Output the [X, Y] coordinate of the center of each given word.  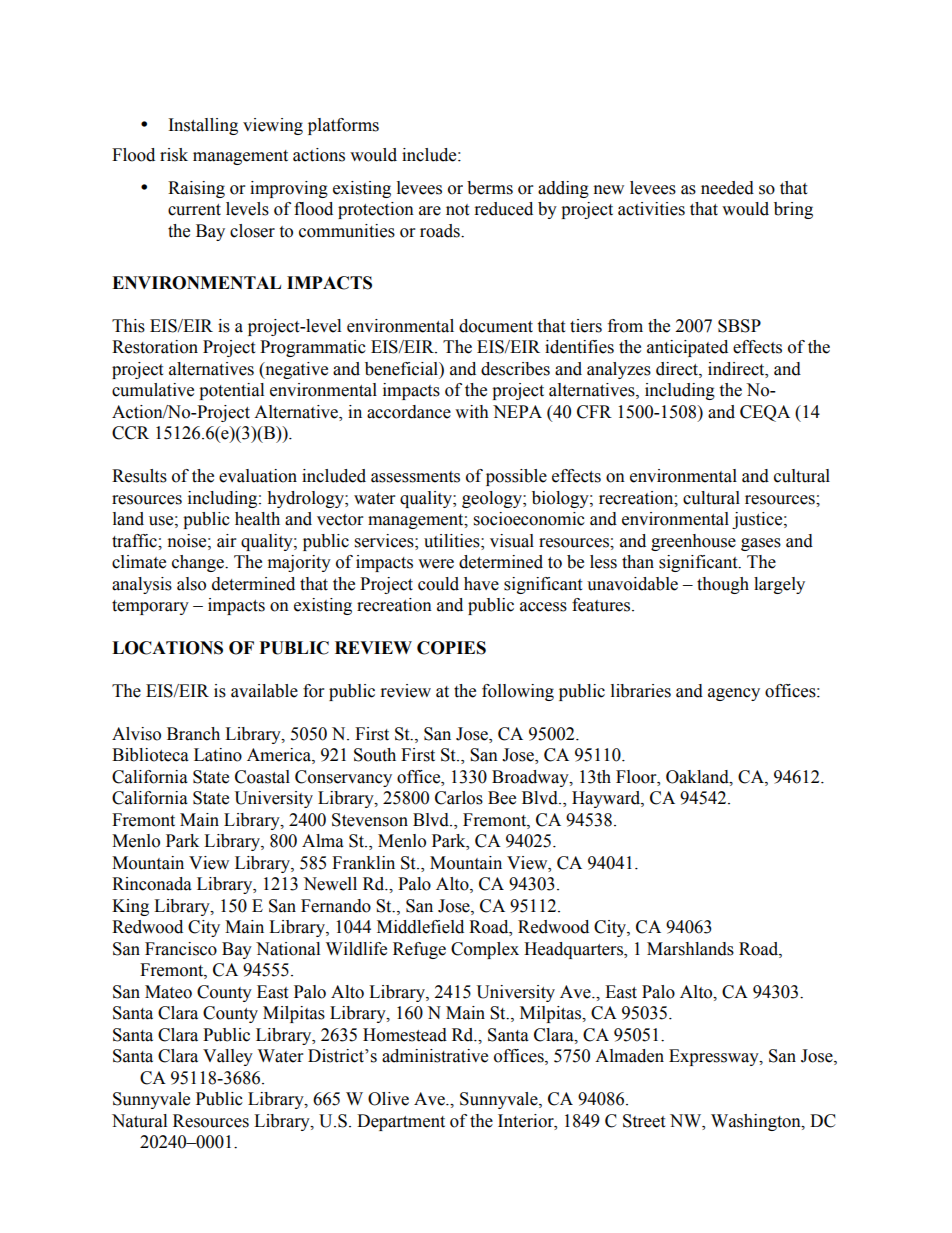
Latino [218, 755]
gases [761, 544]
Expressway [715, 1057]
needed [727, 188]
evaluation [258, 476]
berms [490, 188]
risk [174, 155]
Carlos [459, 798]
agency [734, 694]
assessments [415, 477]
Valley [228, 1057]
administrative [435, 1056]
